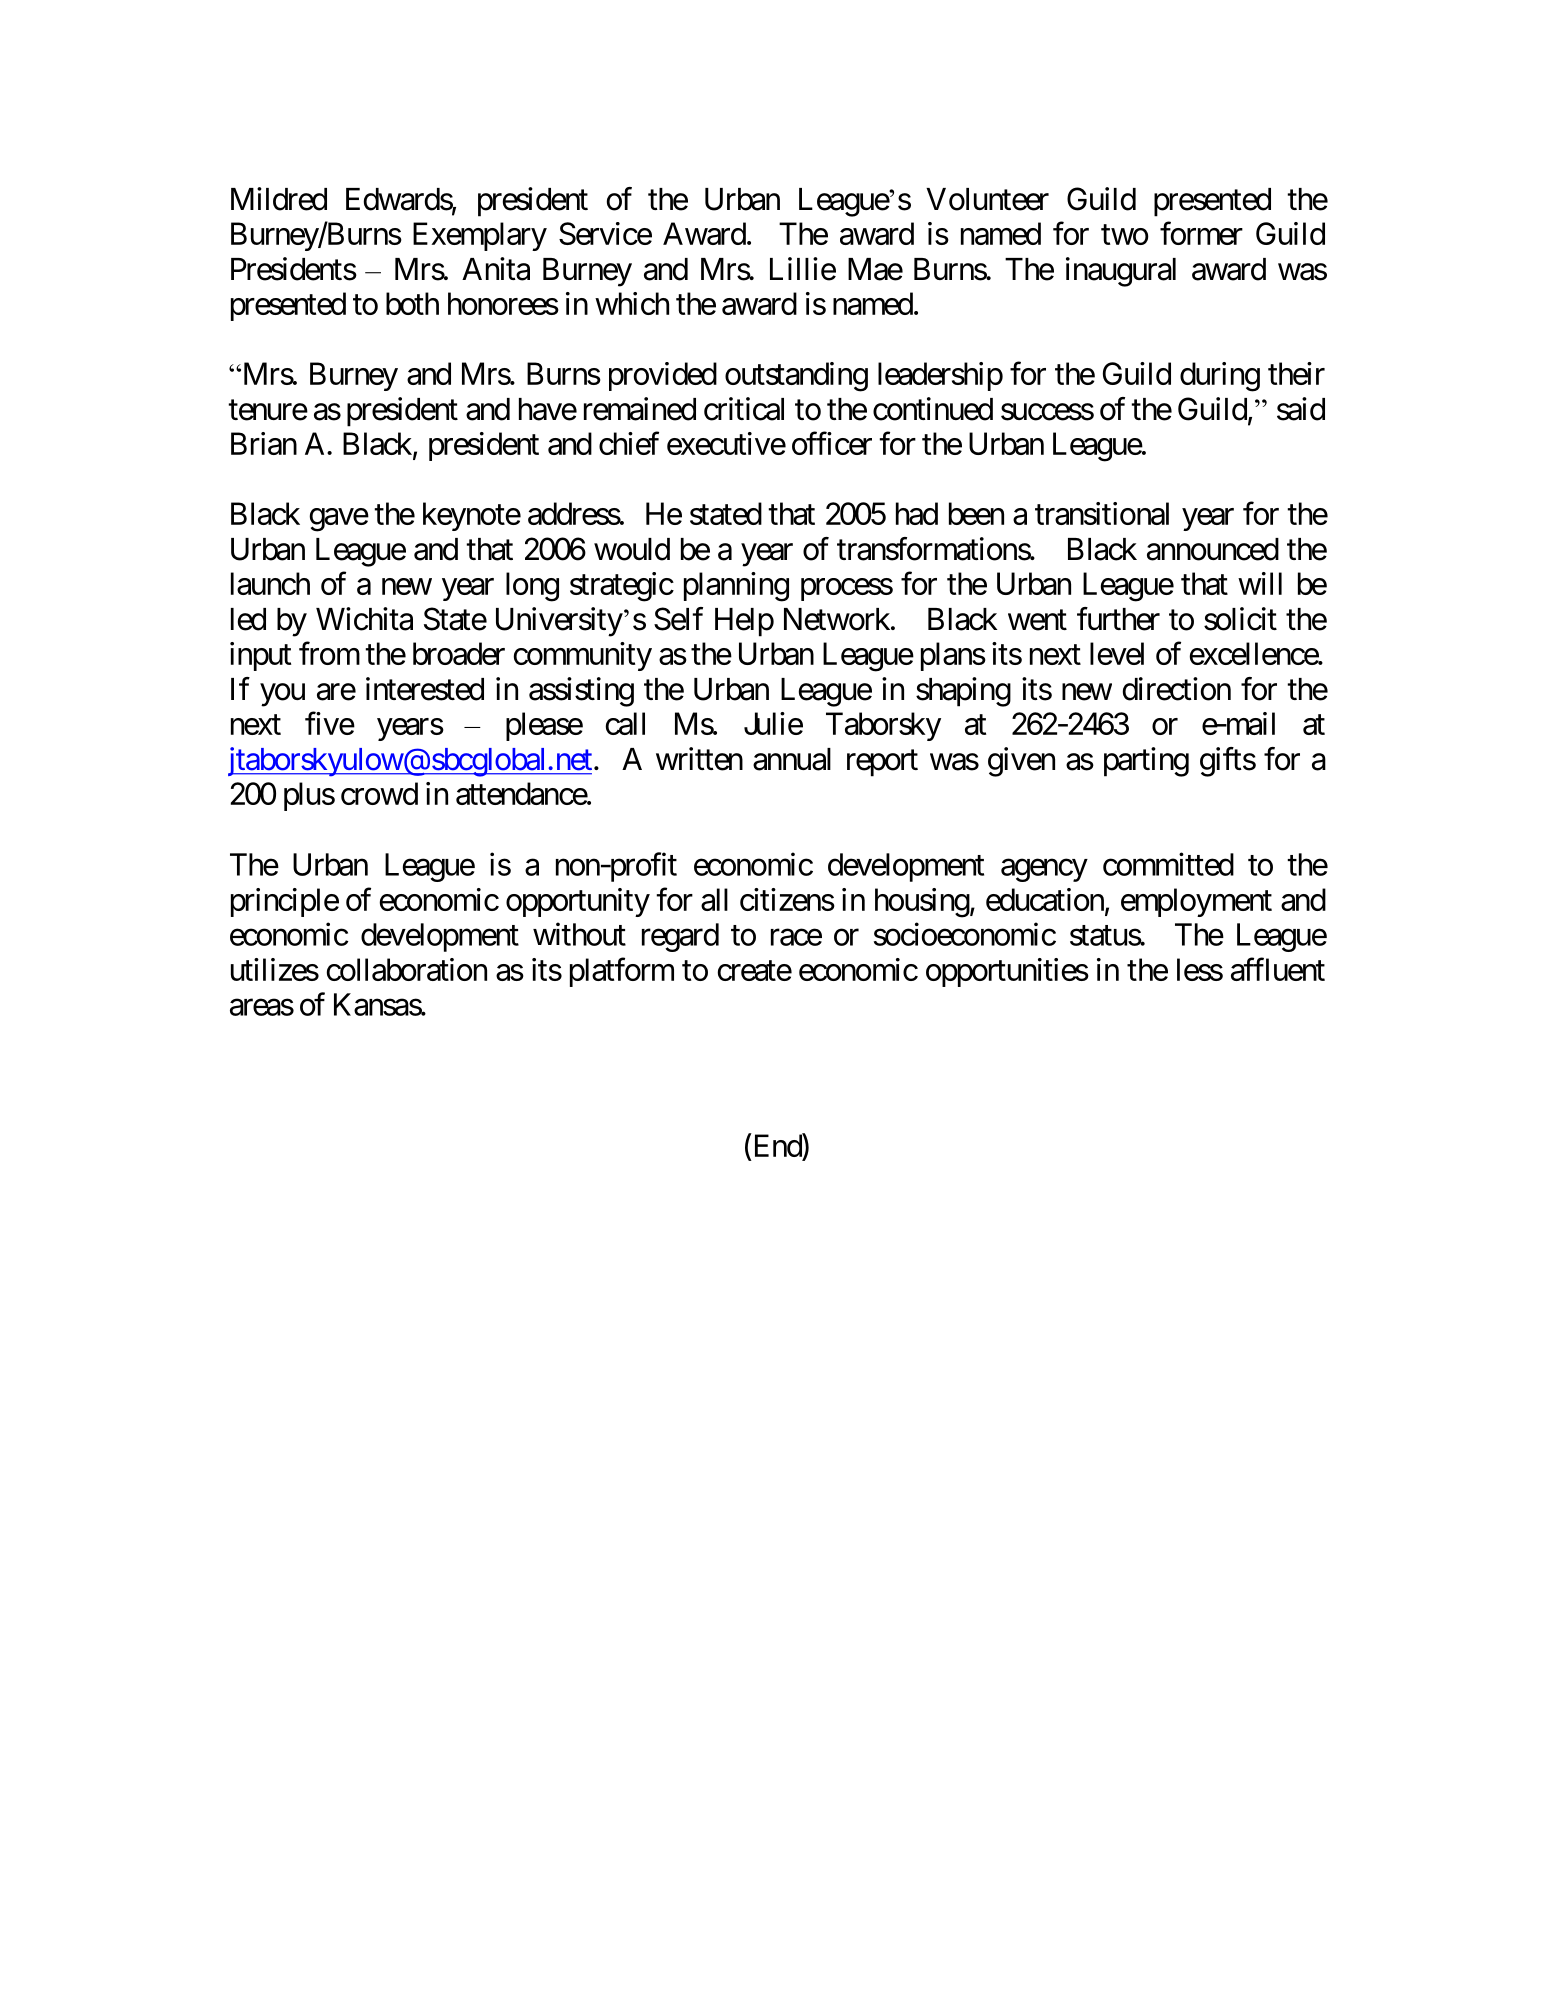  Describe the element at coordinates (1021, 762) in the document. I see `given` at that location.
